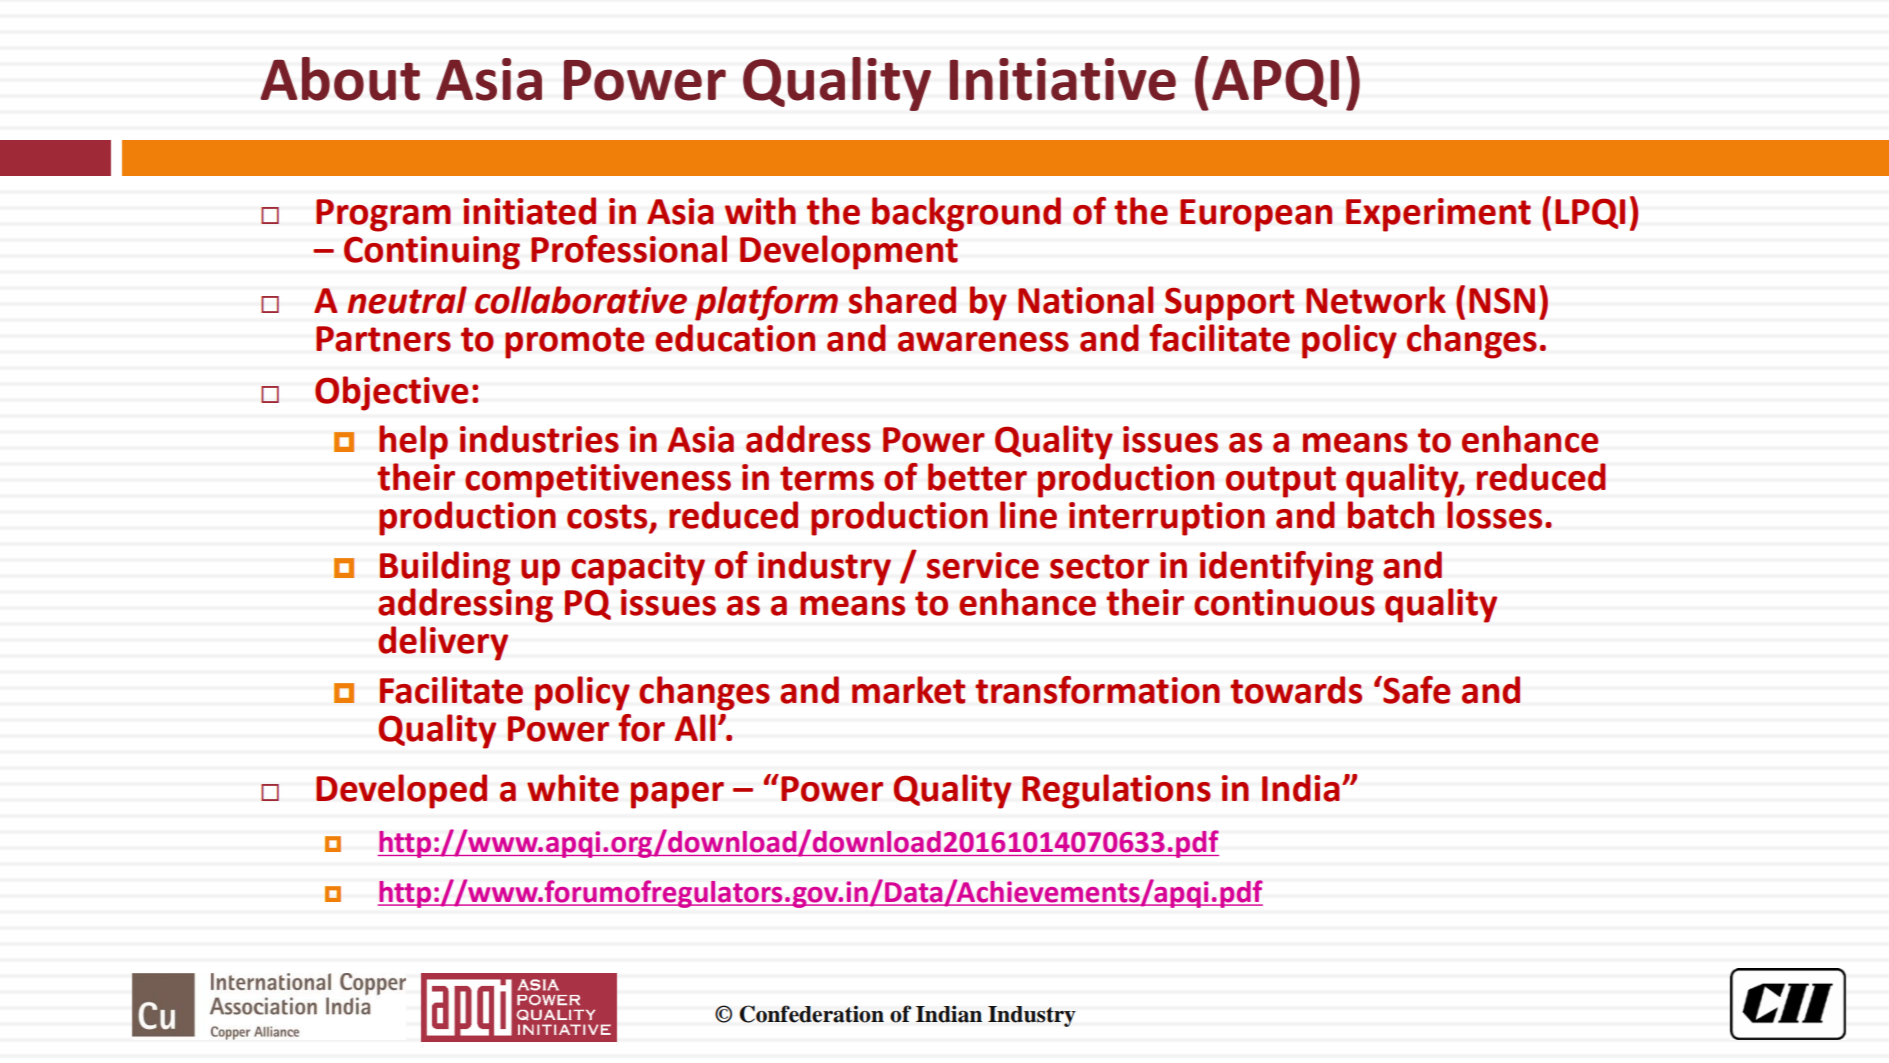 This page has width=1889, height=1063. Describe the element at coordinates (340, 79) in the page. I see `About` at that location.
